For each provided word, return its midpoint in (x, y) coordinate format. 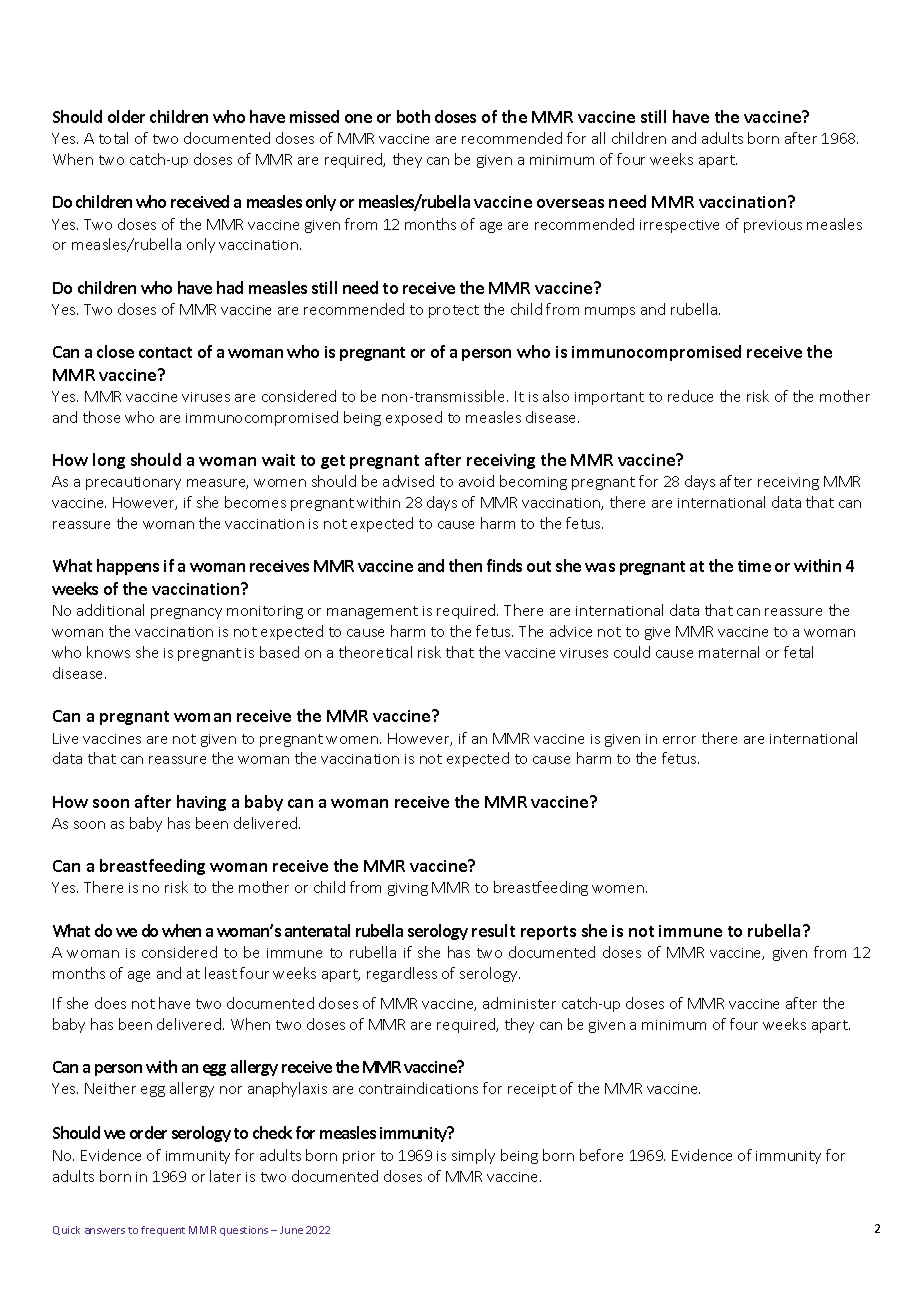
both (413, 116)
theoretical (375, 652)
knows (108, 652)
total (113, 138)
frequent (163, 1231)
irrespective (679, 226)
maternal (729, 652)
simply (473, 1156)
